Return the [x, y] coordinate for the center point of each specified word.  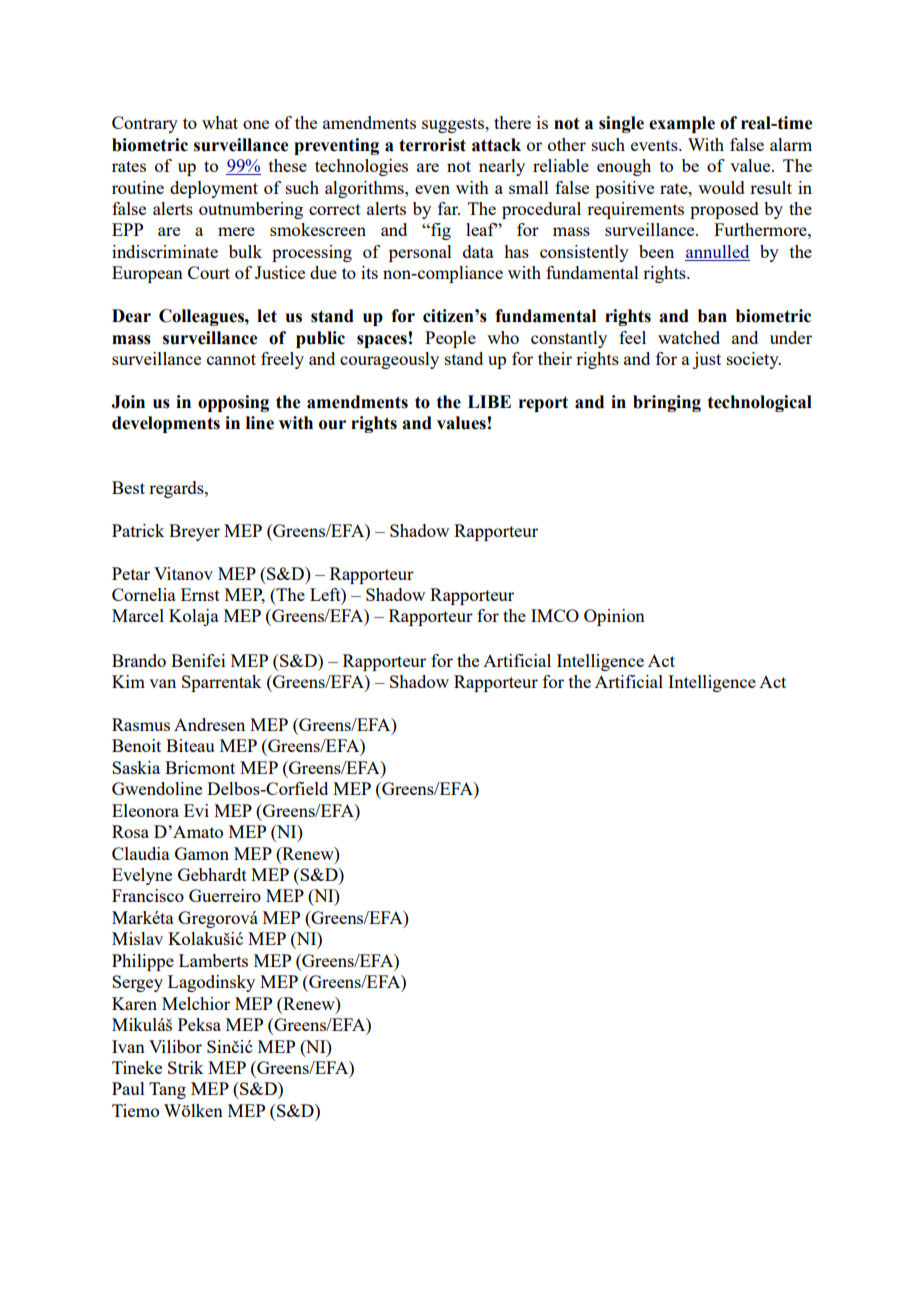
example [682, 124]
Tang [167, 1090]
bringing [667, 403]
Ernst [200, 594]
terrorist [432, 145]
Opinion [614, 617]
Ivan [128, 1046]
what [220, 122]
